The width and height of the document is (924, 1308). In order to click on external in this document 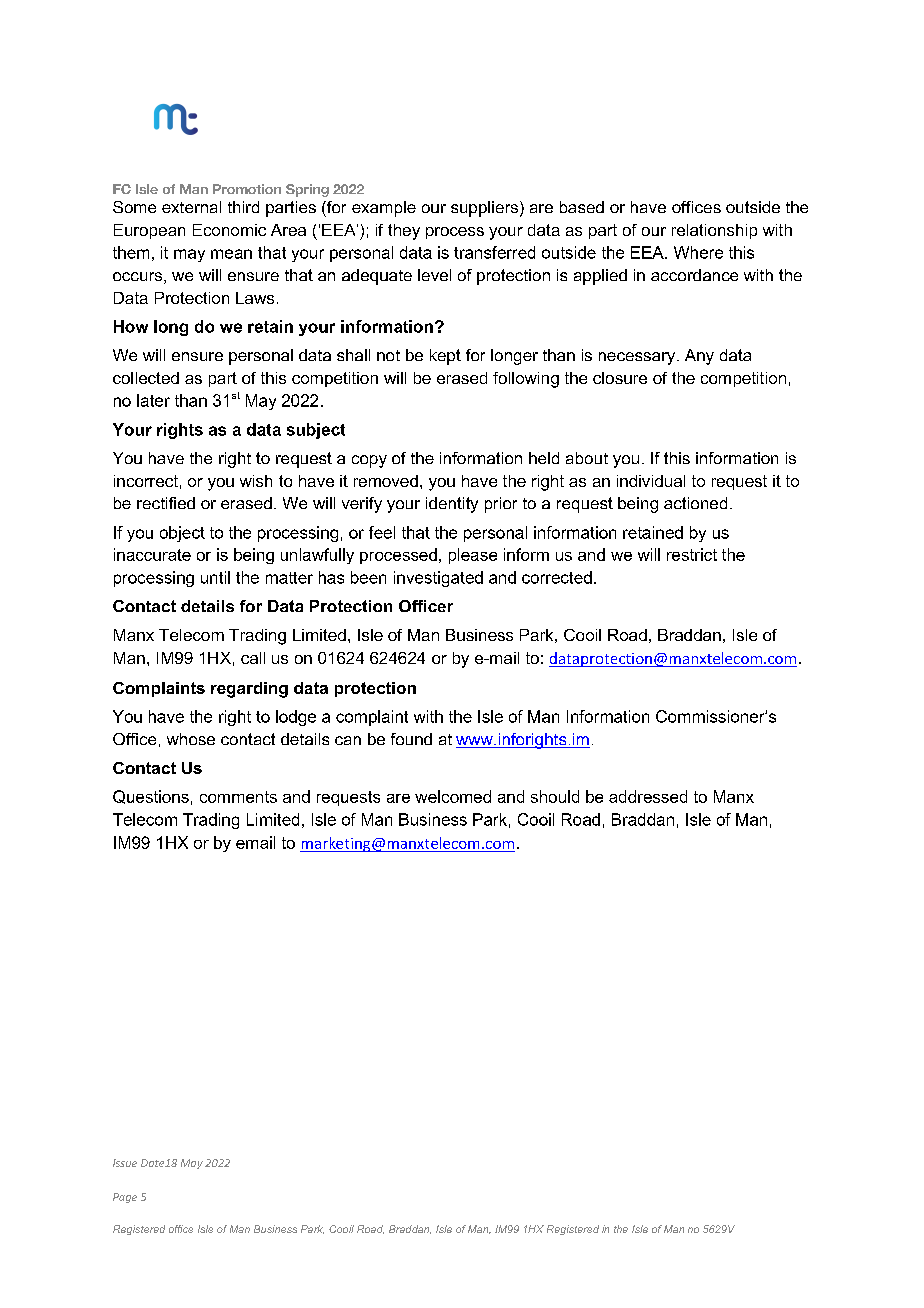, I will do `click(191, 207)`.
